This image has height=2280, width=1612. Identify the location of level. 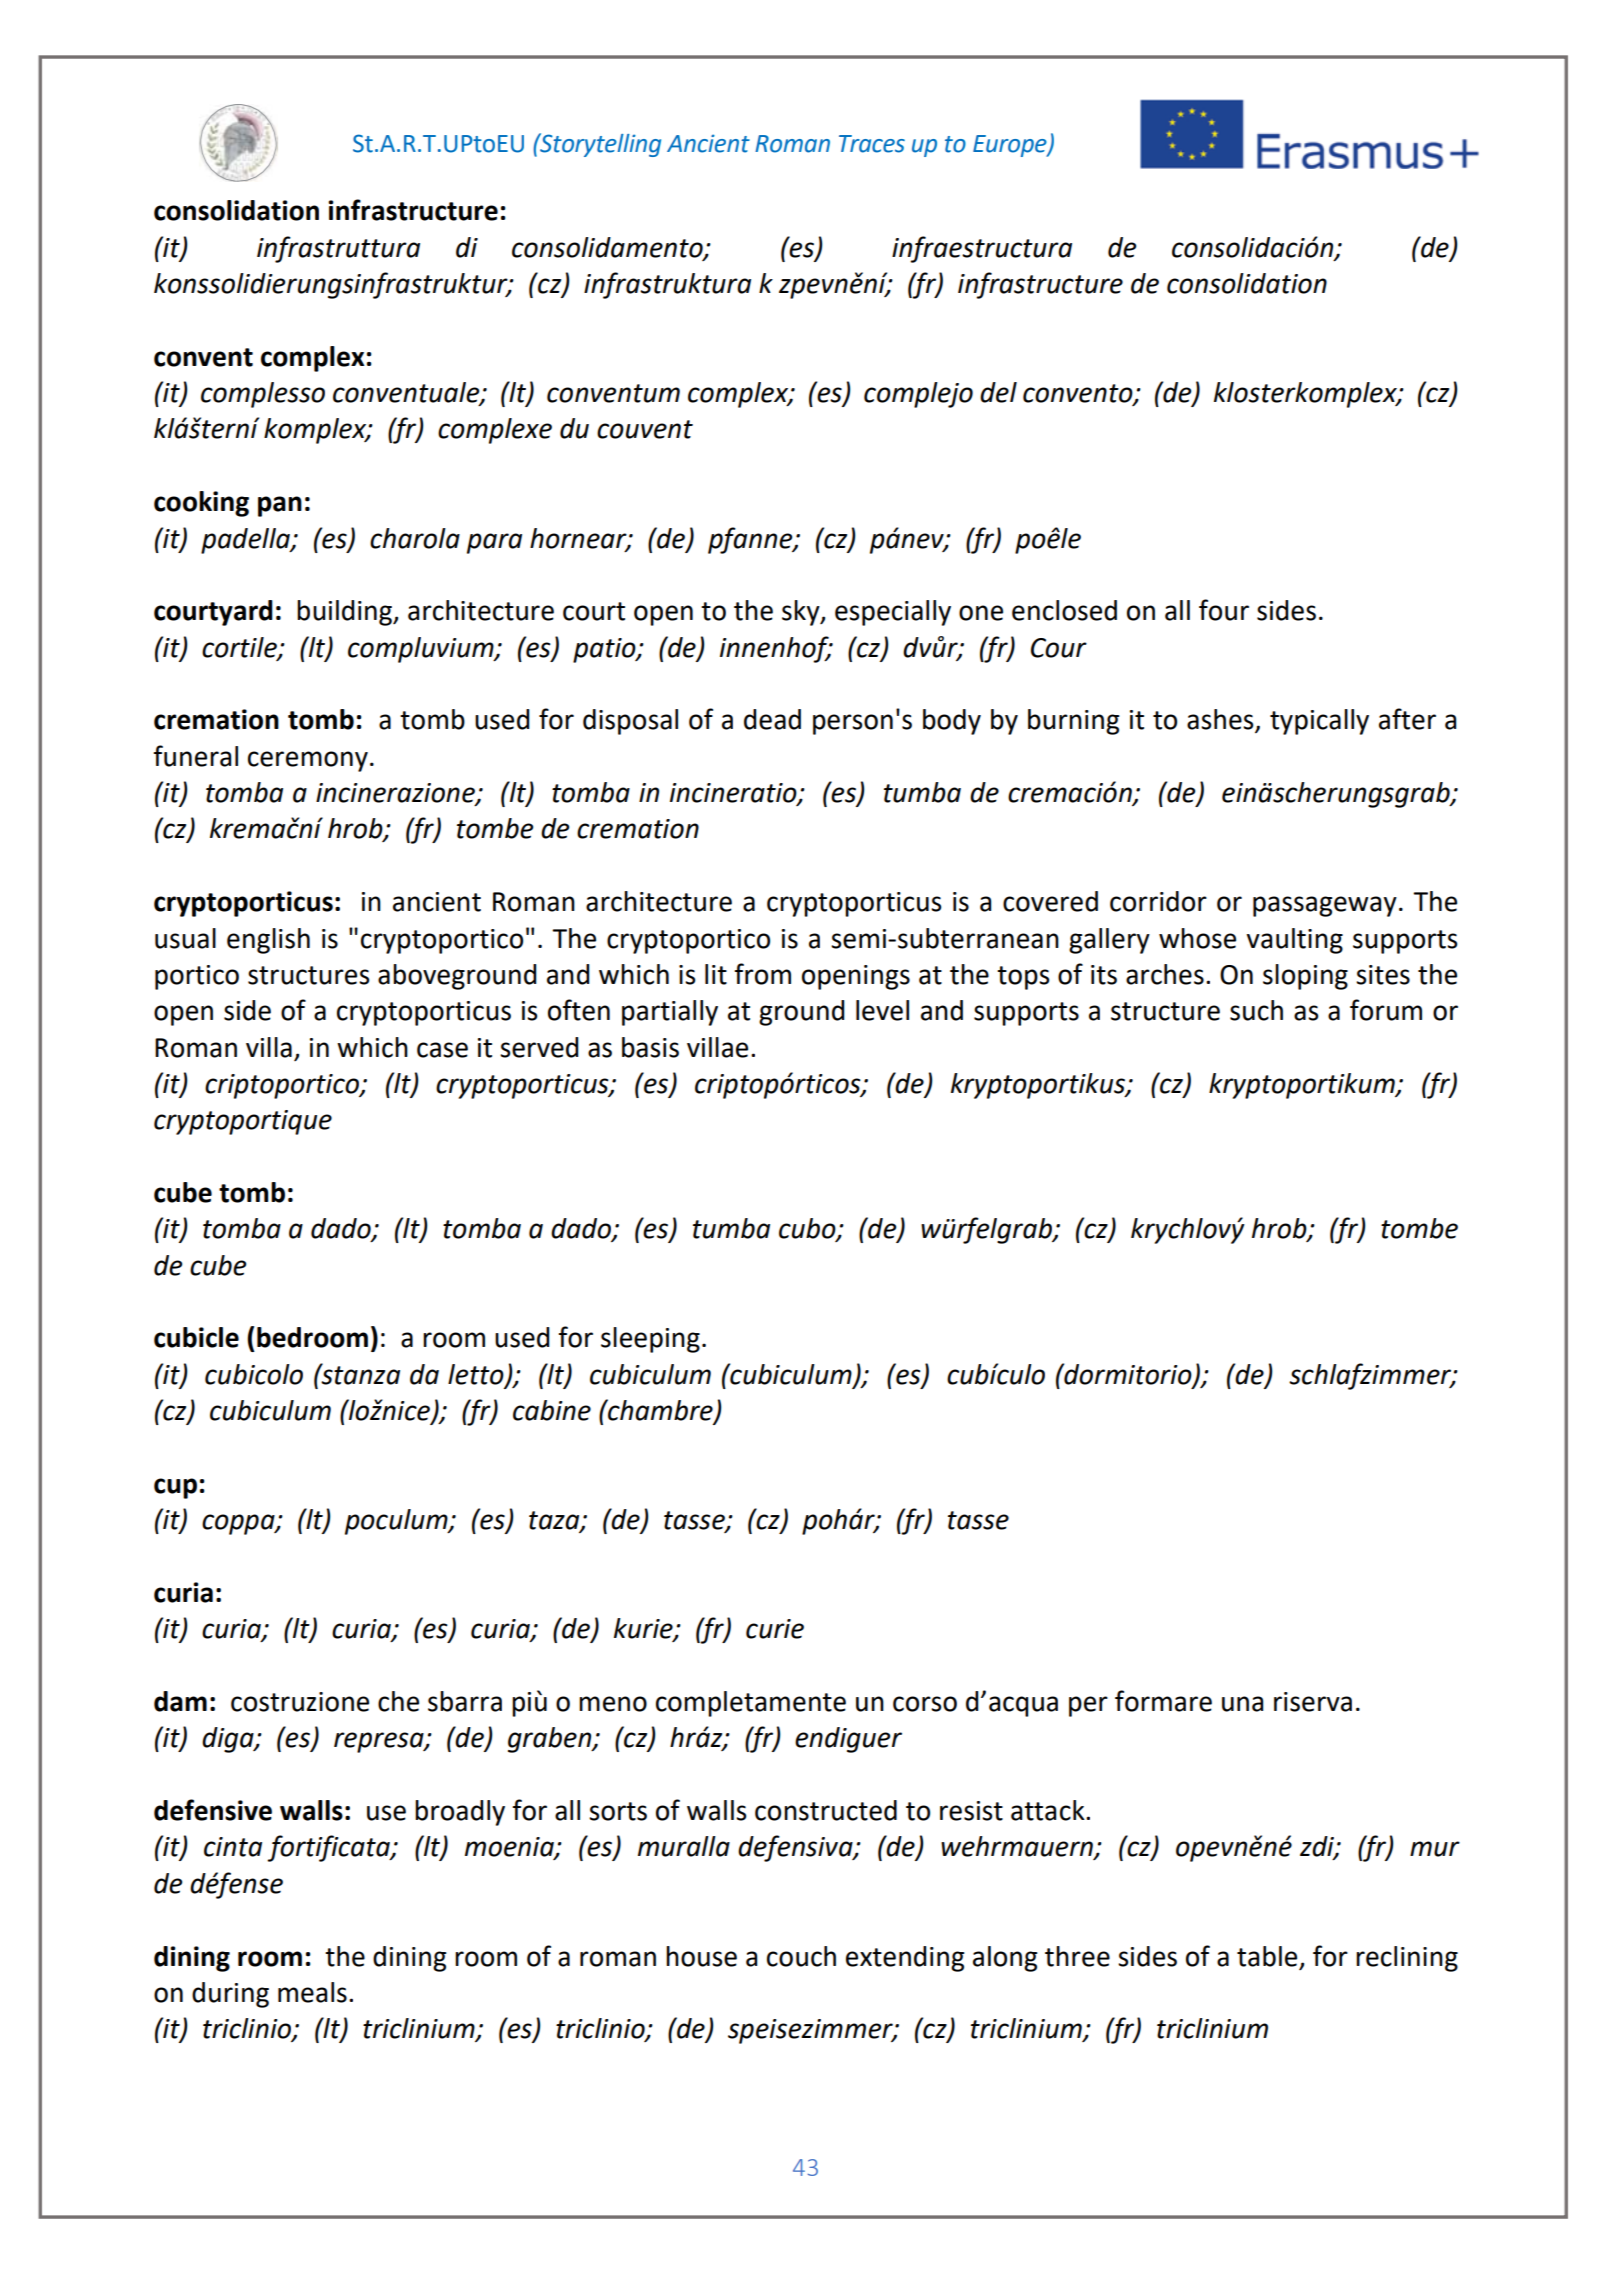
(882, 1010).
